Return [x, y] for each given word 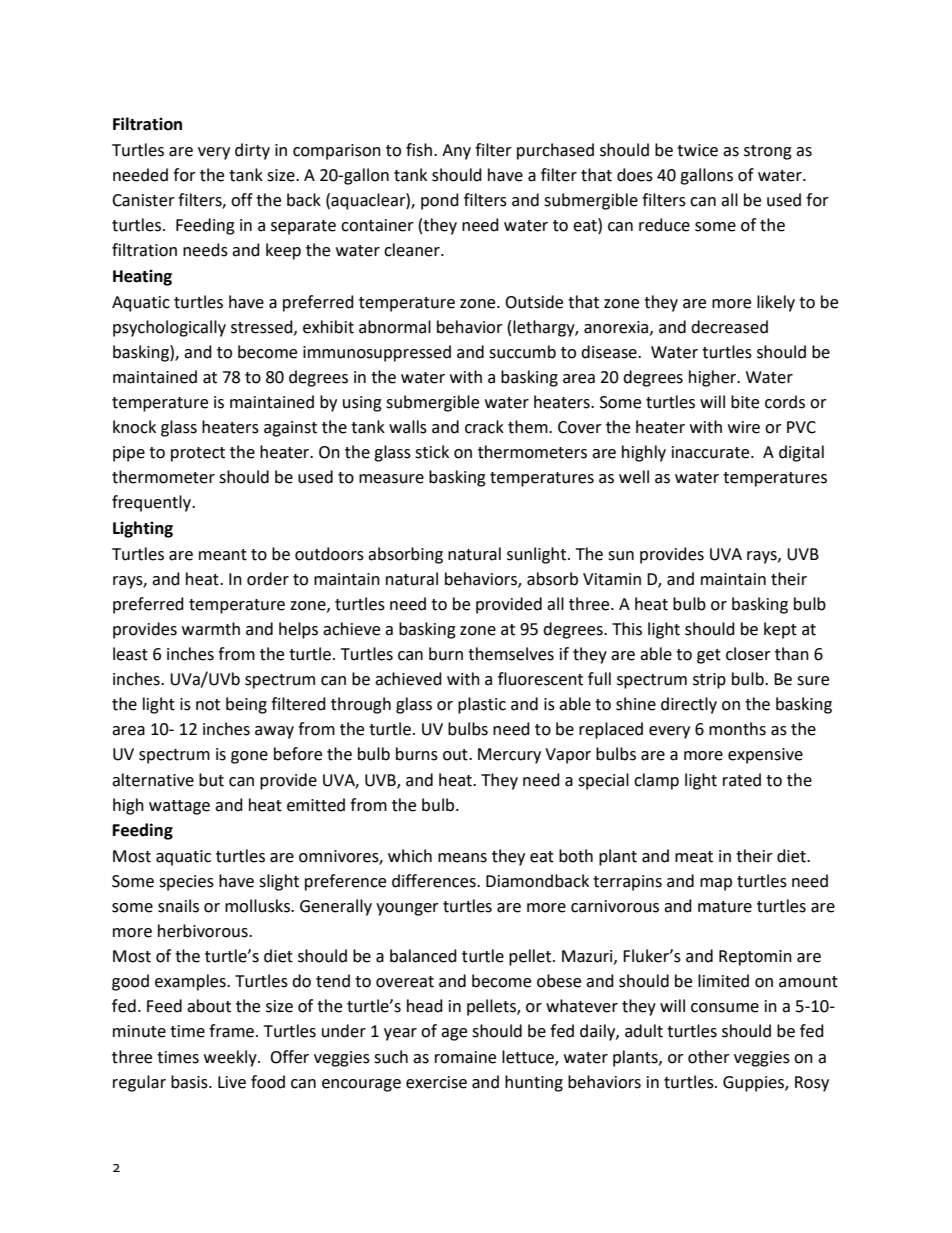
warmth [211, 629]
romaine [465, 1057]
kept [780, 630]
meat [694, 857]
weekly [231, 1058]
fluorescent [540, 679]
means [462, 858]
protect [198, 454]
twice [697, 150]
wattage [179, 807]
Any [456, 152]
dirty [252, 151]
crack [484, 427]
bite [745, 402]
